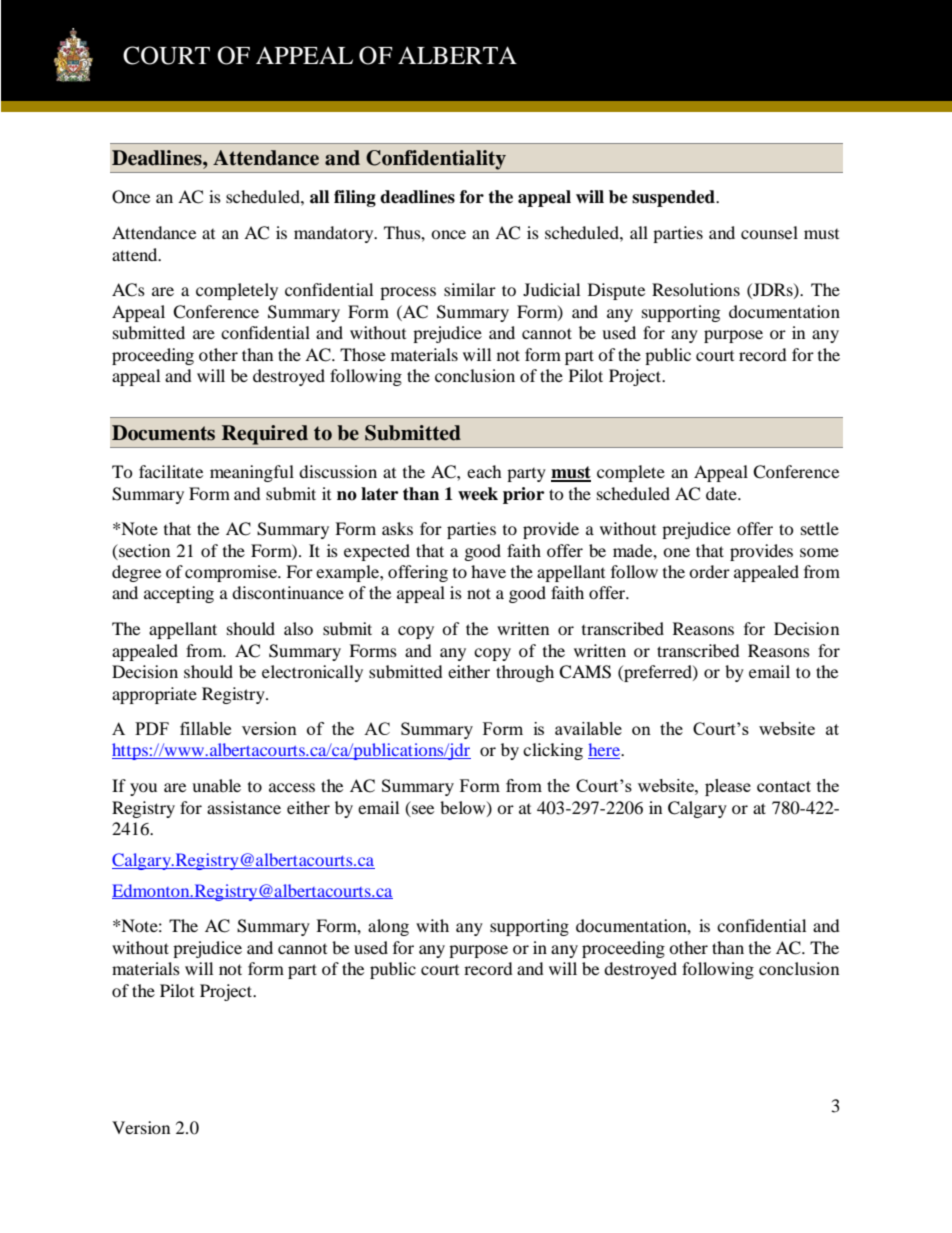 Image resolution: width=952 pixels, height=1233 pixels. What do you see at coordinates (722, 493) in the screenshot?
I see `date` at bounding box center [722, 493].
